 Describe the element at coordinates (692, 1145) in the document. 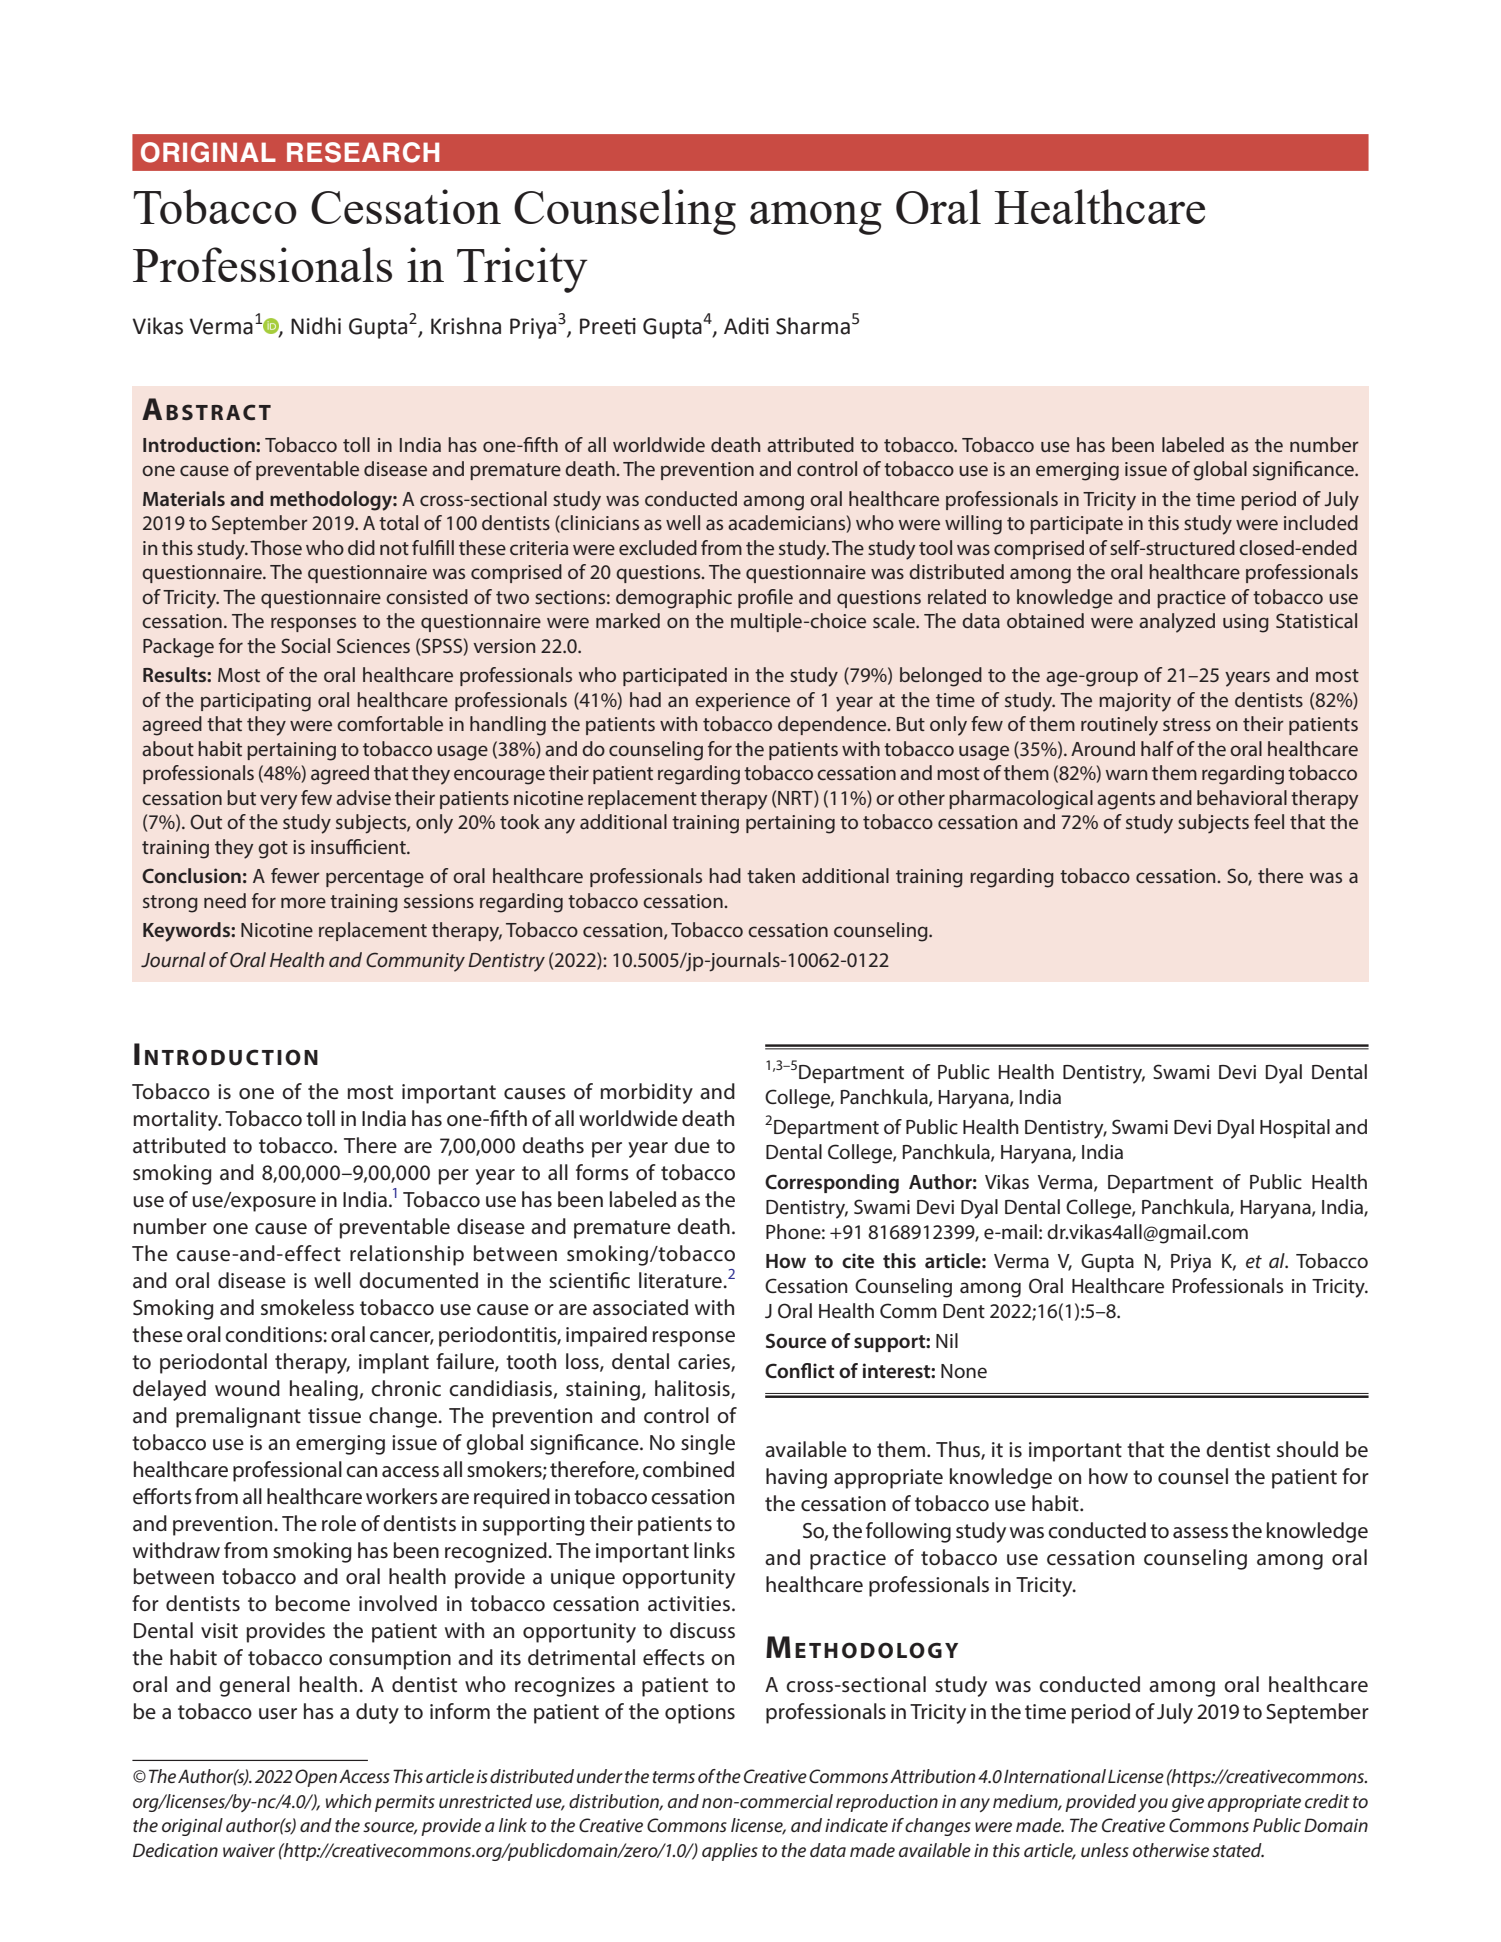

I see `due` at that location.
